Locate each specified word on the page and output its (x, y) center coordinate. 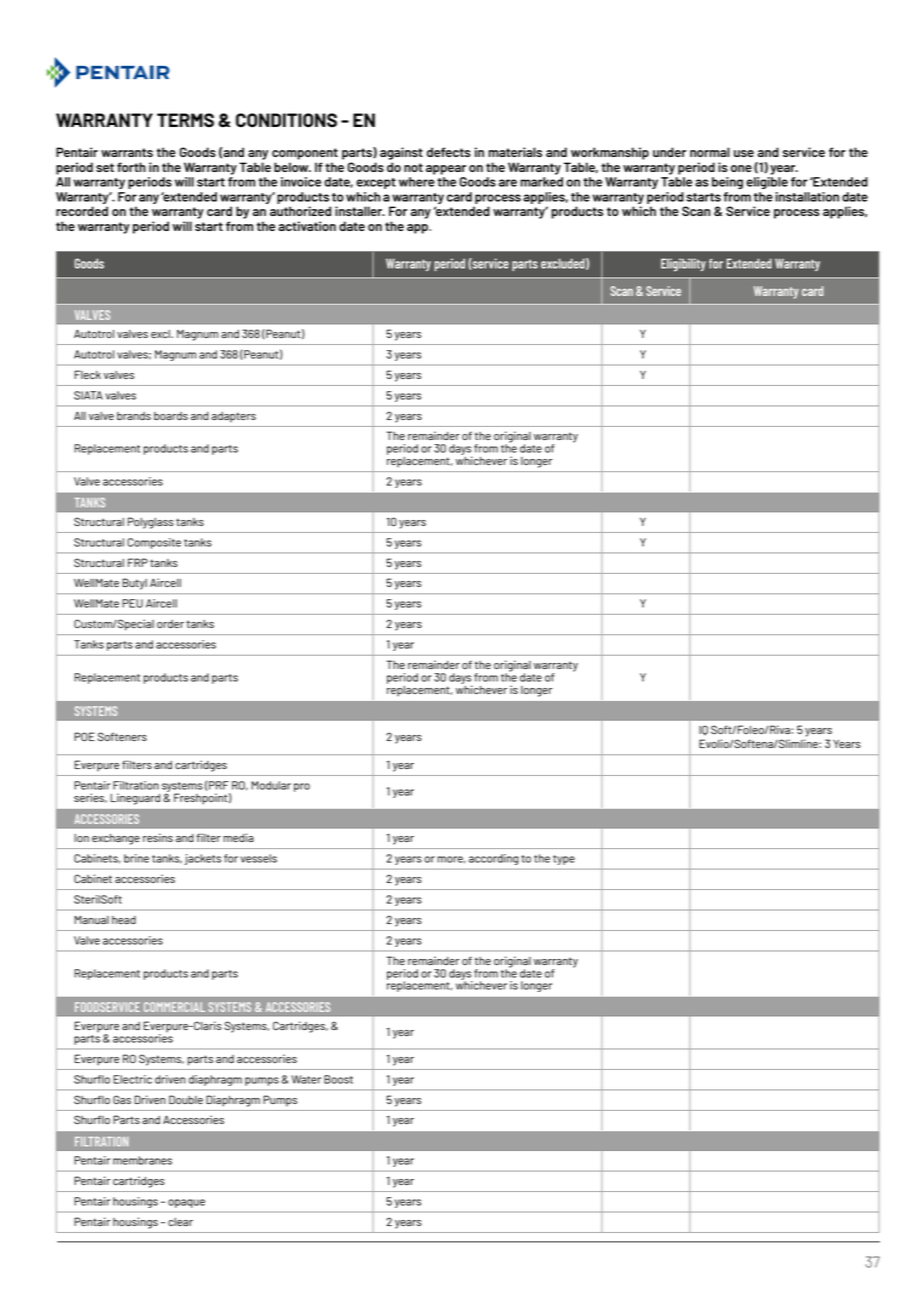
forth (131, 167)
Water (306, 1079)
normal (710, 152)
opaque (186, 1203)
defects (449, 152)
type (564, 860)
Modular (271, 785)
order (170, 624)
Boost (338, 1079)
